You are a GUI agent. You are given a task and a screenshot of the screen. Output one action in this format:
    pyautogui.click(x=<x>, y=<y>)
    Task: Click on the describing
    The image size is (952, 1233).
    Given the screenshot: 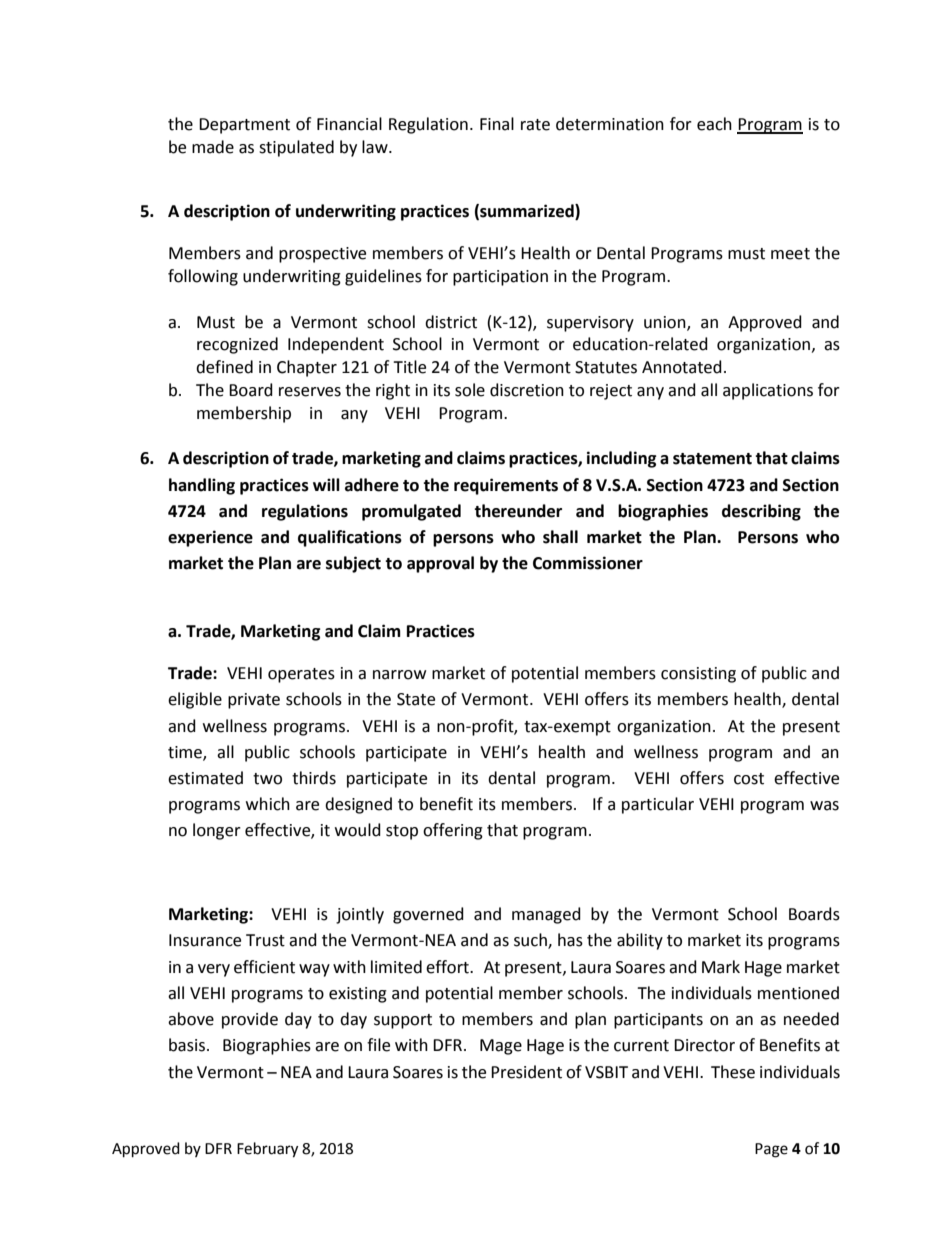 What is the action you would take?
    pyautogui.click(x=761, y=512)
